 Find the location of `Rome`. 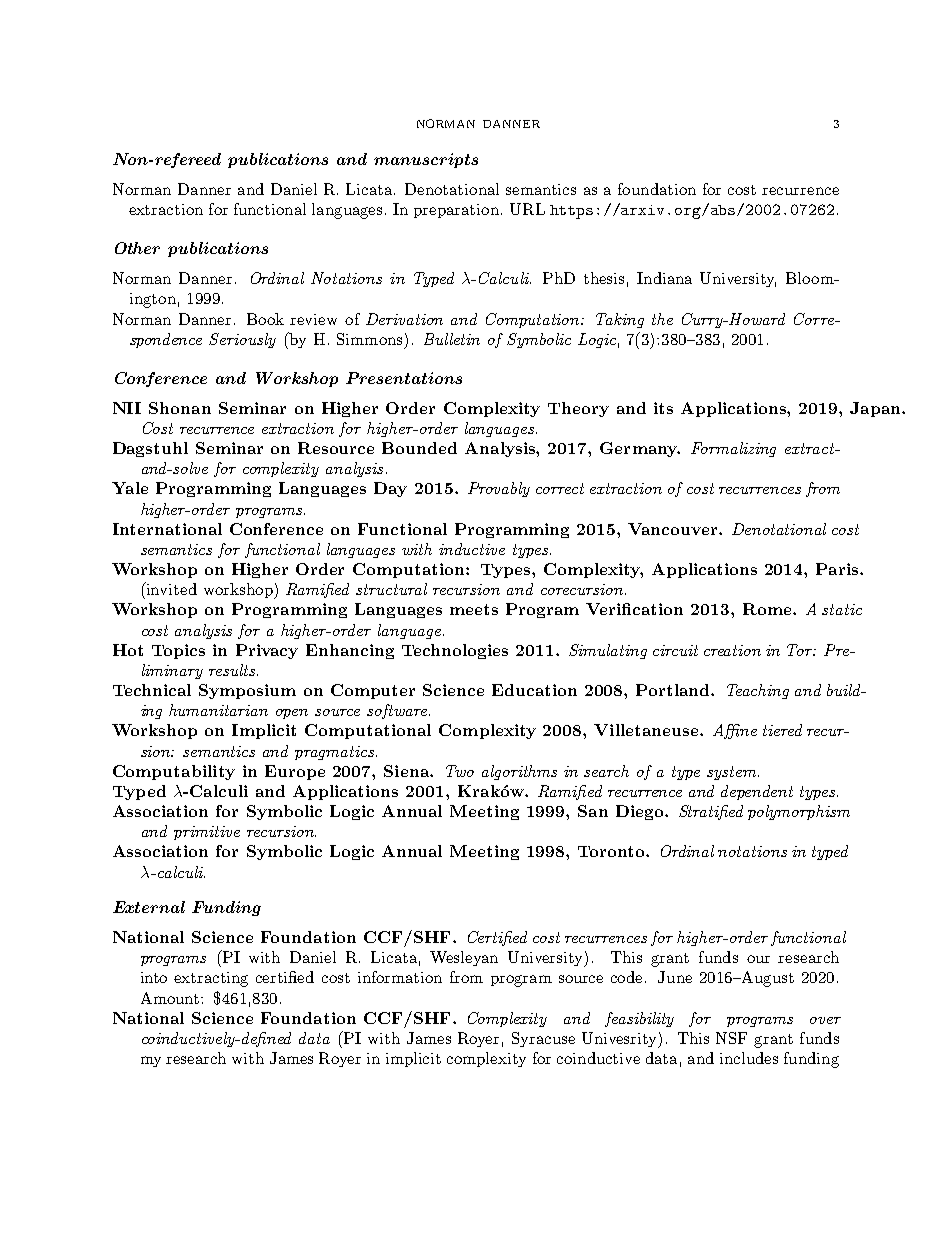

Rome is located at coordinates (768, 609).
